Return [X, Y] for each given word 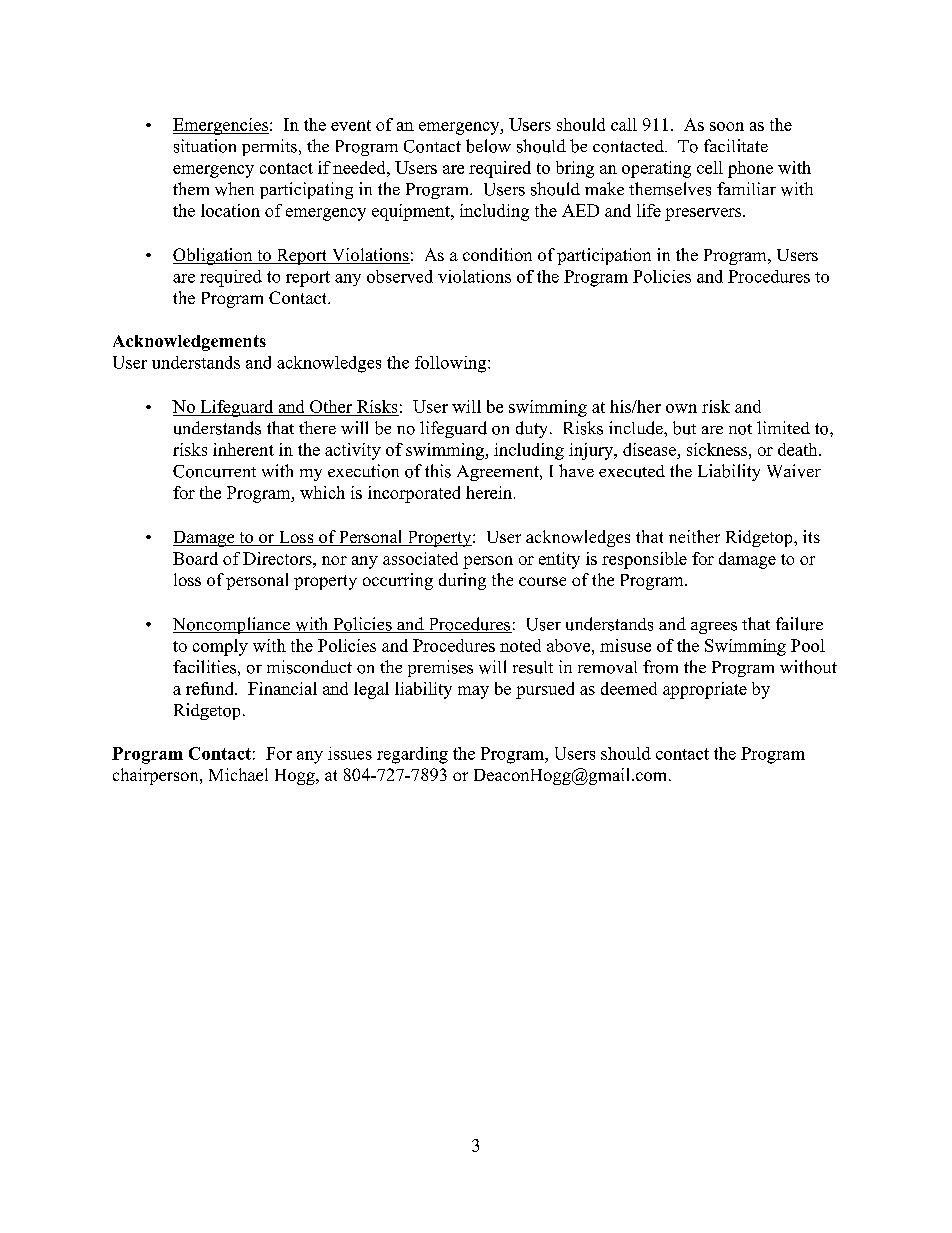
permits [269, 147]
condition [497, 254]
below [488, 146]
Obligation [214, 256]
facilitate [736, 145]
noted [520, 645]
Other [331, 406]
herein [490, 492]
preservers [704, 214]
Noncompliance [233, 625]
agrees [714, 628]
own [681, 408]
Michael [238, 774]
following [452, 364]
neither [694, 536]
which [322, 492]
